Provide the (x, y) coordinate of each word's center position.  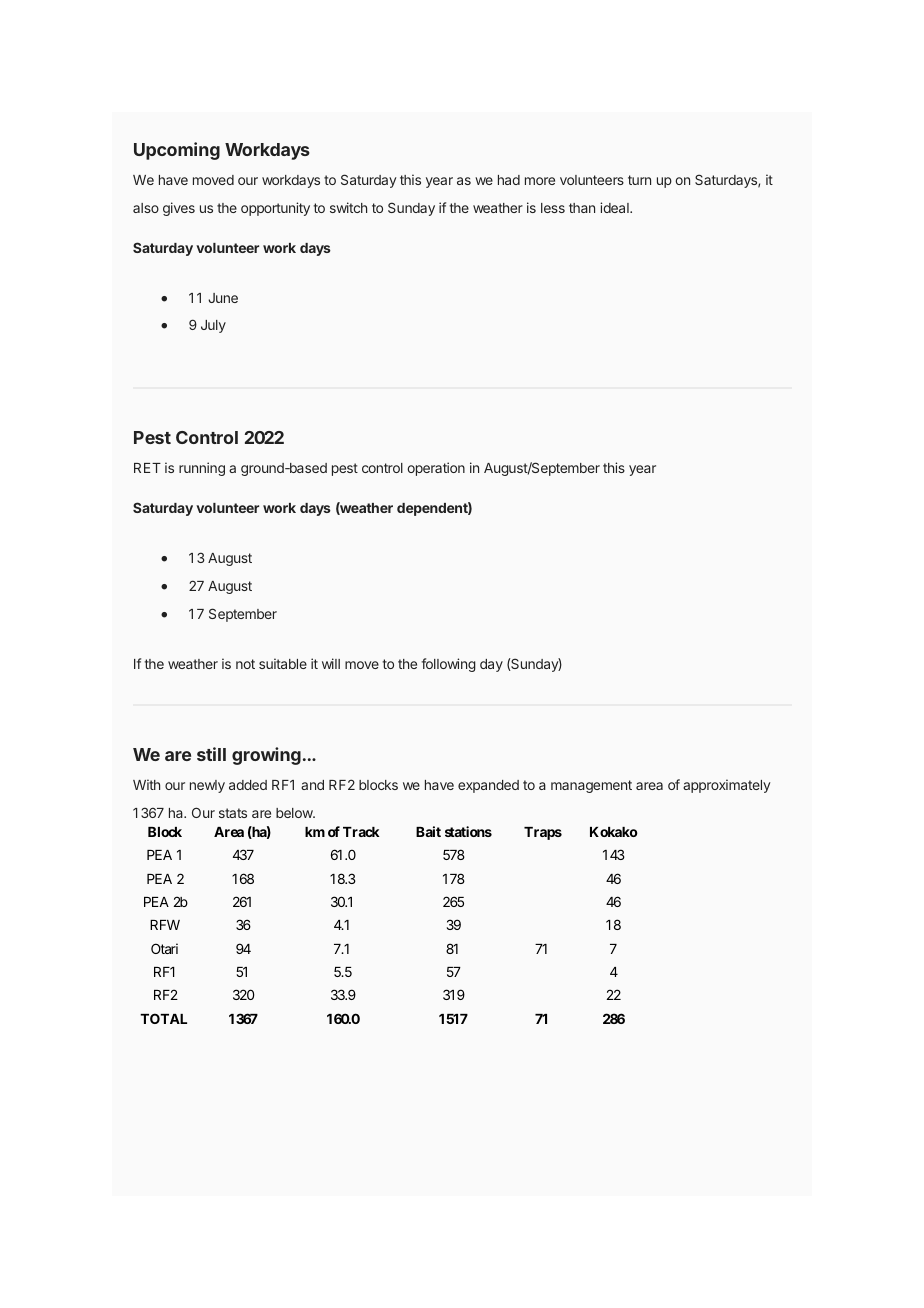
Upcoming (177, 151)
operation (436, 469)
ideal (615, 207)
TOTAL (163, 1018)
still (211, 754)
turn (639, 180)
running (202, 469)
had (509, 180)
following (448, 665)
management (591, 786)
